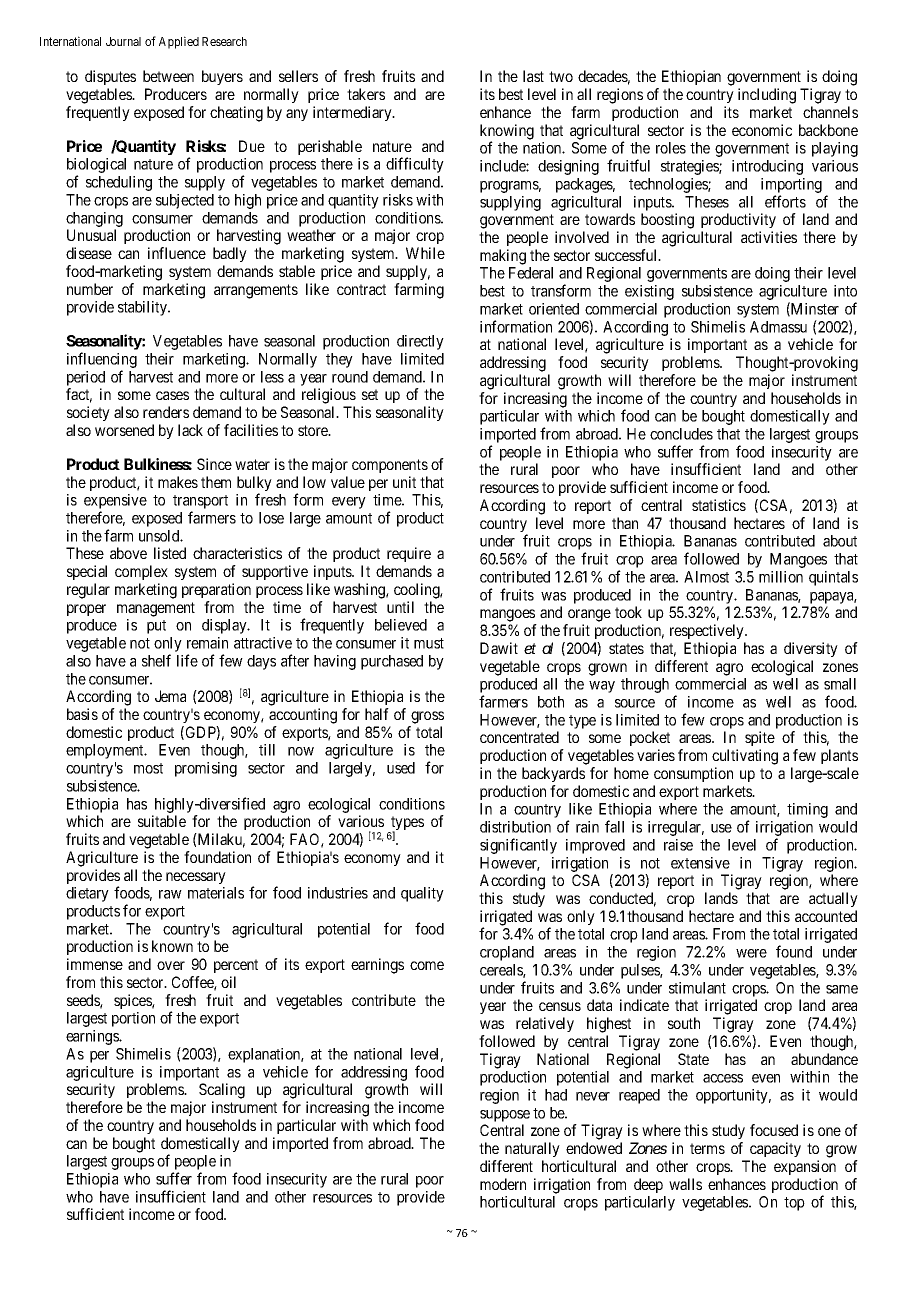 This screenshot has width=924, height=1308. I want to click on distribution, so click(515, 827).
